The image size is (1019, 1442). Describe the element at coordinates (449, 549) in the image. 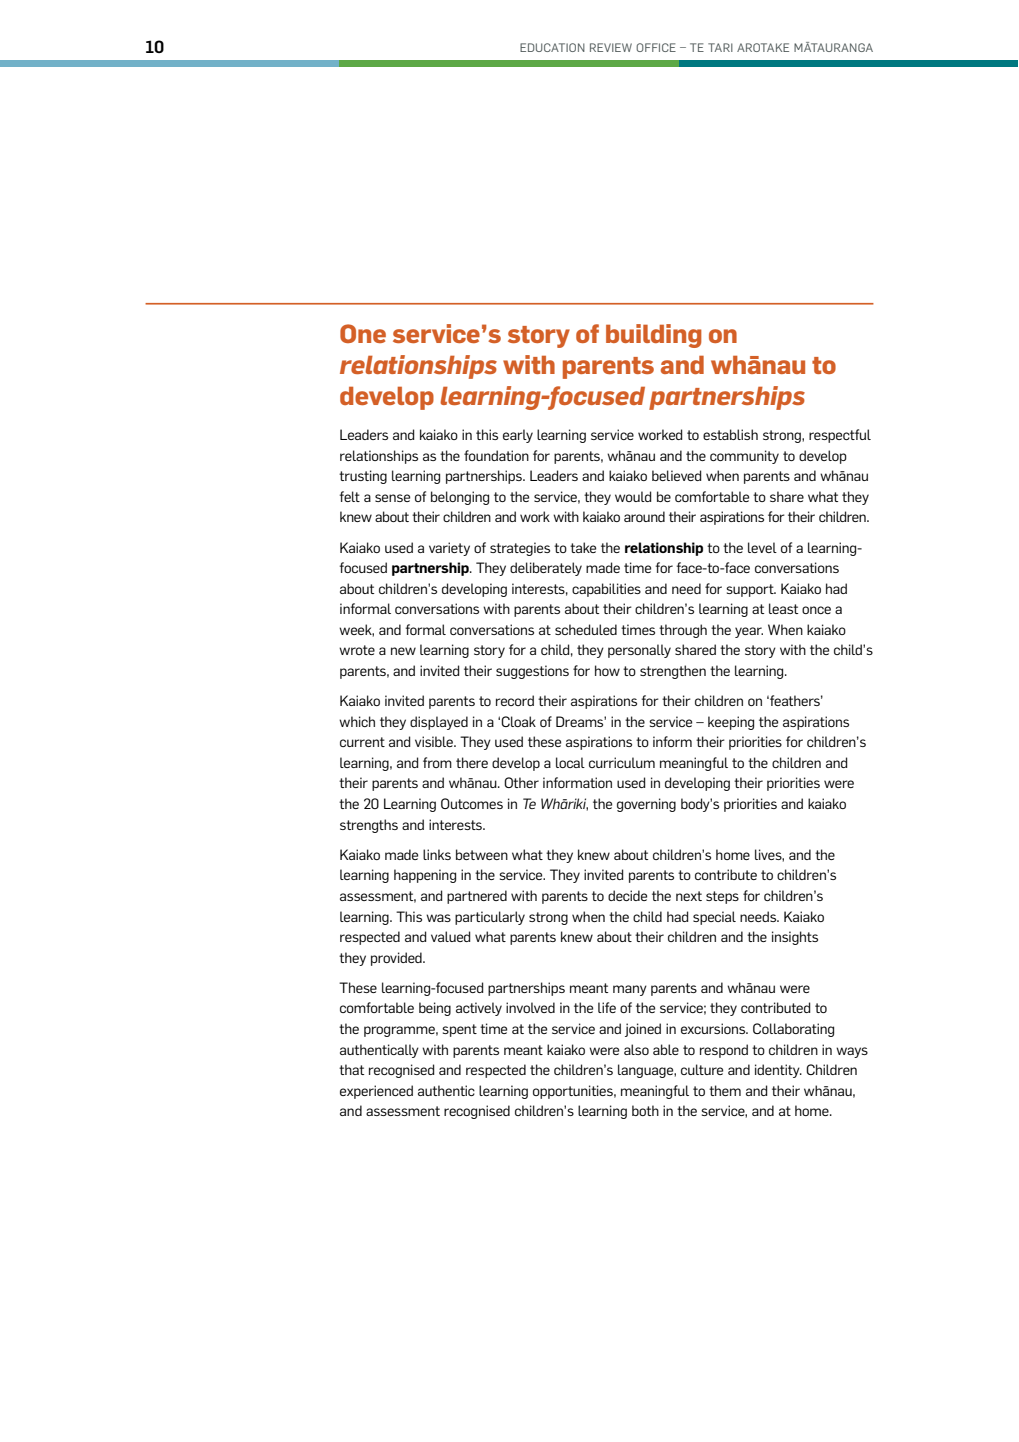

I see `variety` at that location.
